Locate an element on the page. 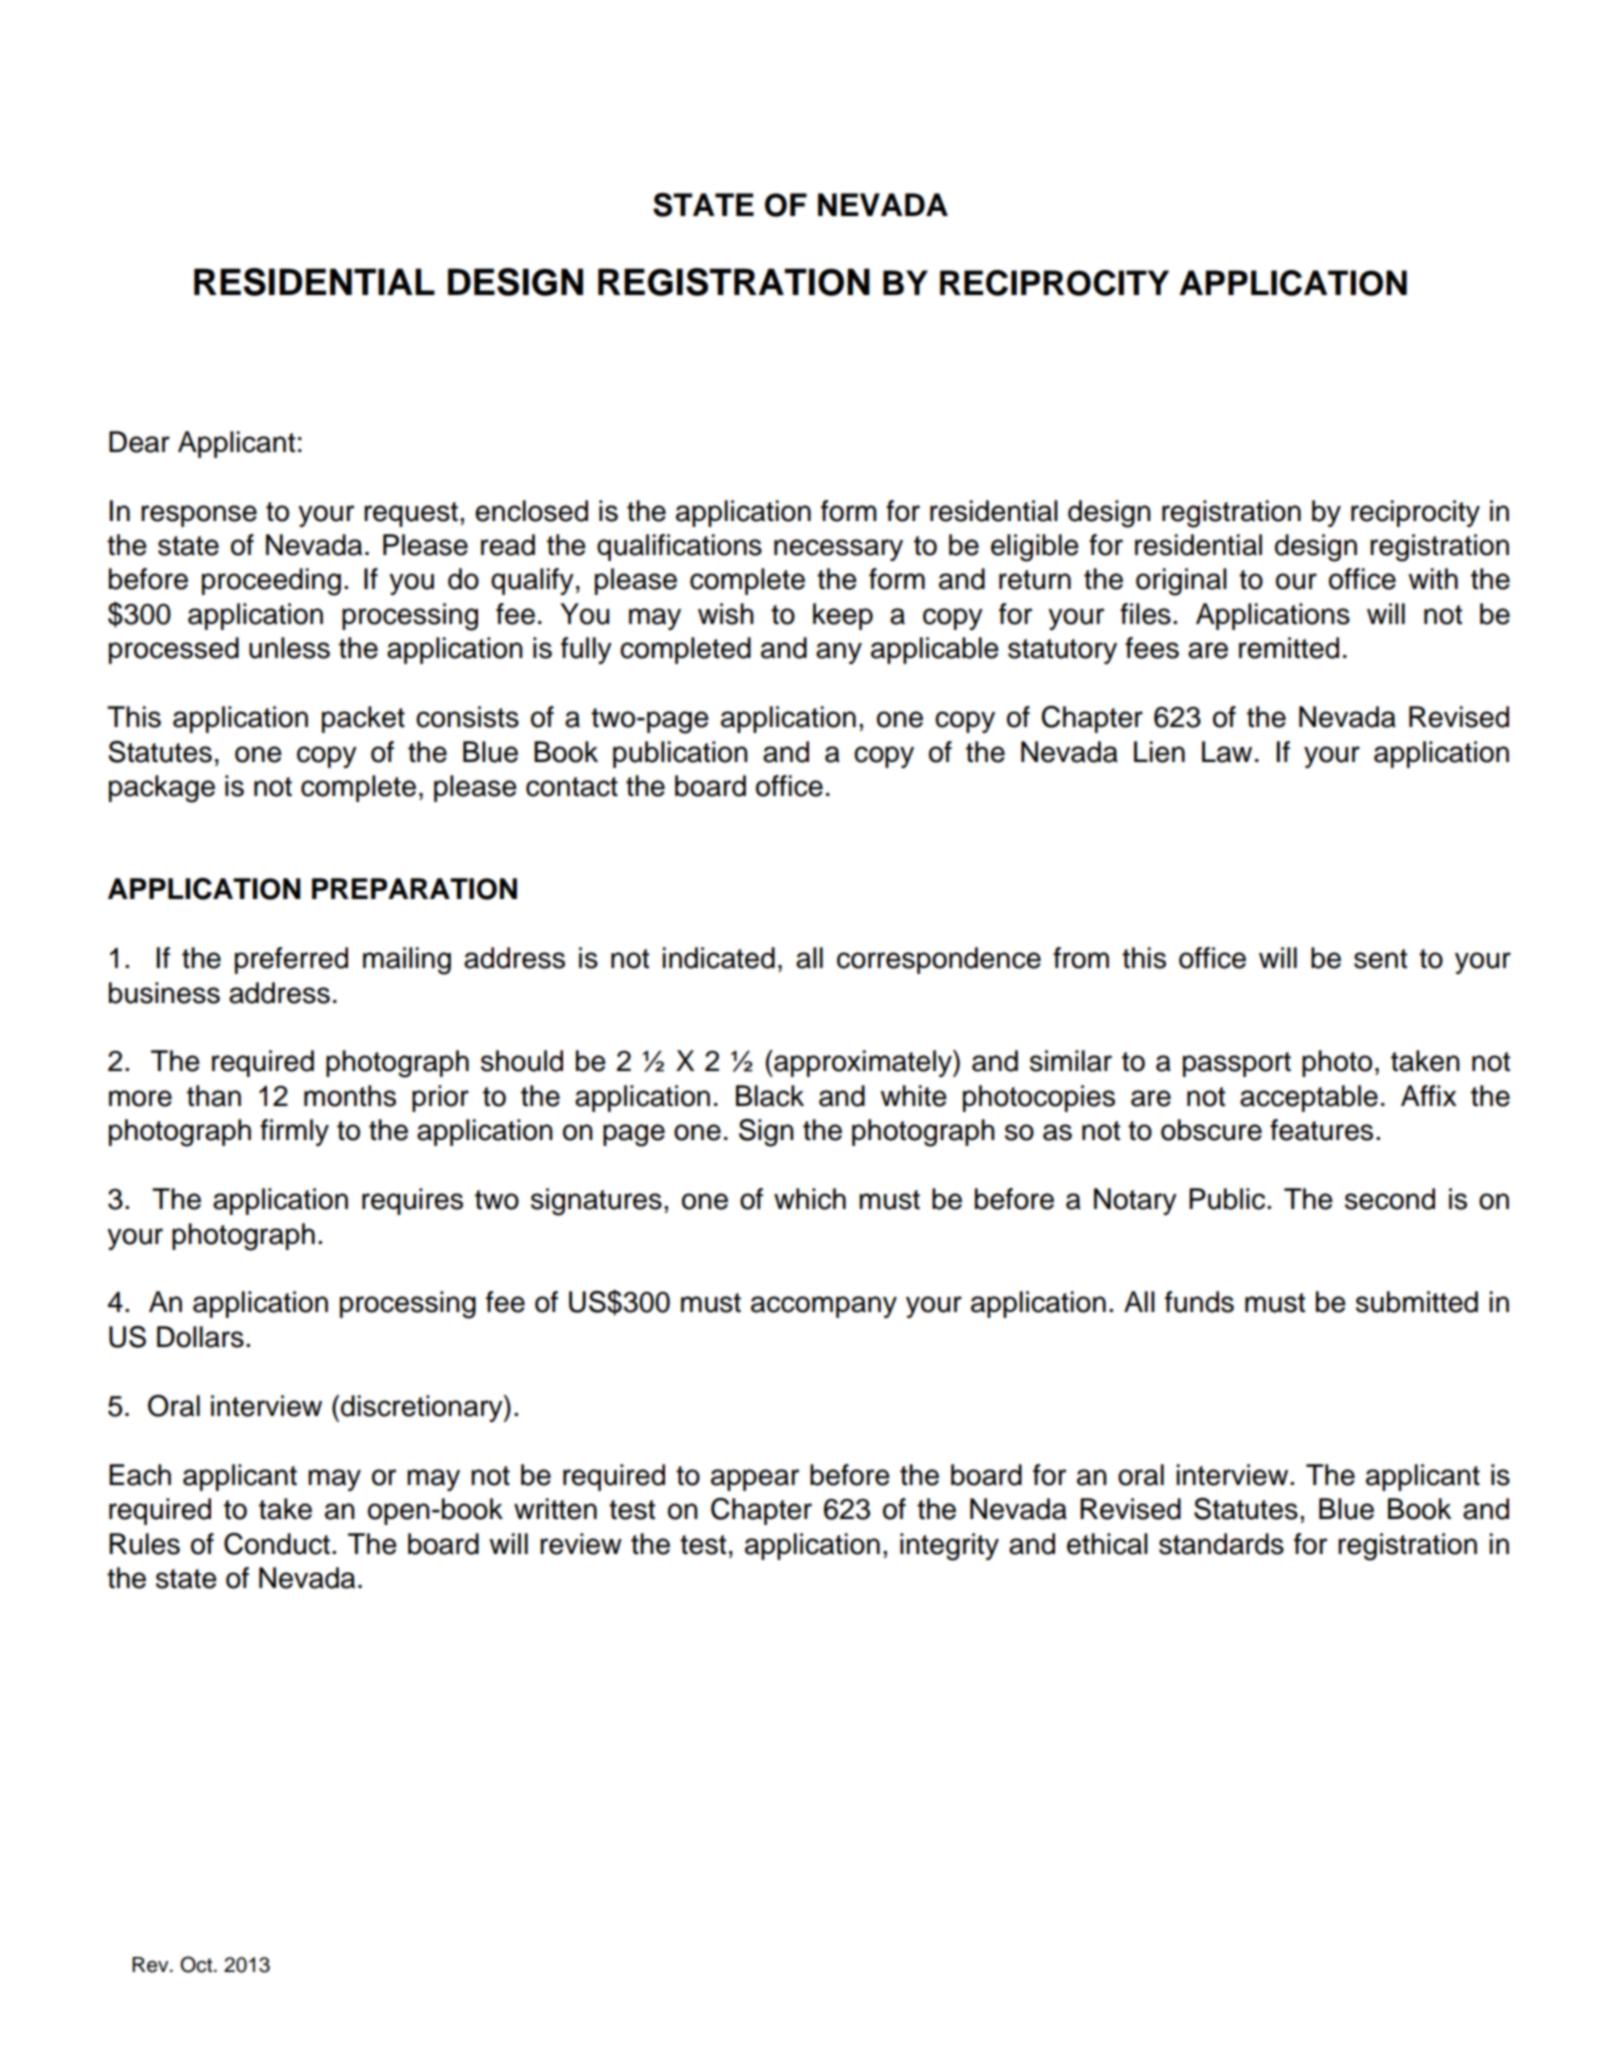 The width and height of the image is (1597, 2066). ethical is located at coordinates (1107, 1544).
